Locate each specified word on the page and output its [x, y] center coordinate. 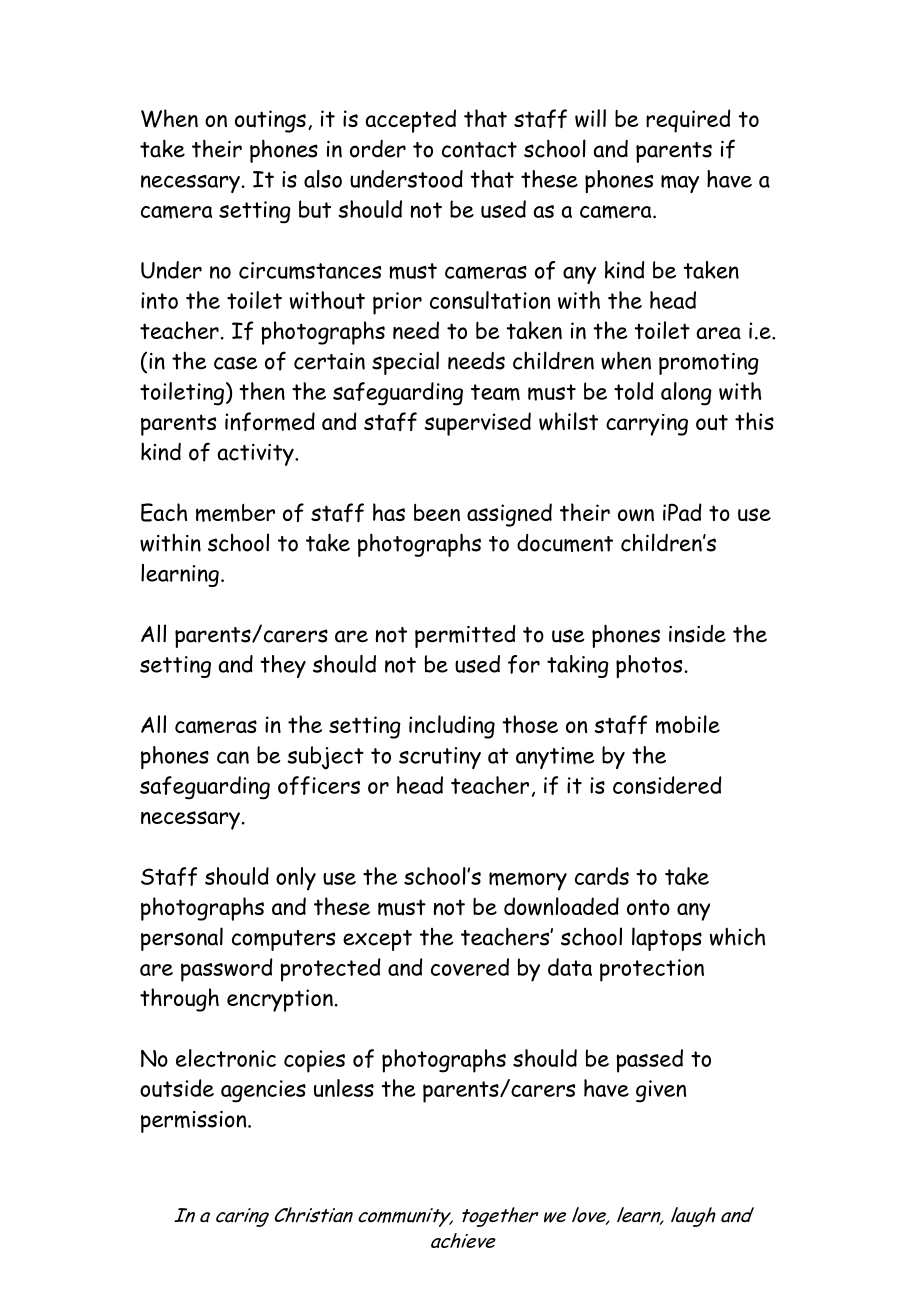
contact [479, 150]
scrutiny [440, 758]
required [688, 121]
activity [257, 455]
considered [667, 785]
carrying [647, 425]
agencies [263, 1091]
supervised [478, 424]
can [233, 757]
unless [344, 1088]
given [661, 1091]
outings [270, 121]
